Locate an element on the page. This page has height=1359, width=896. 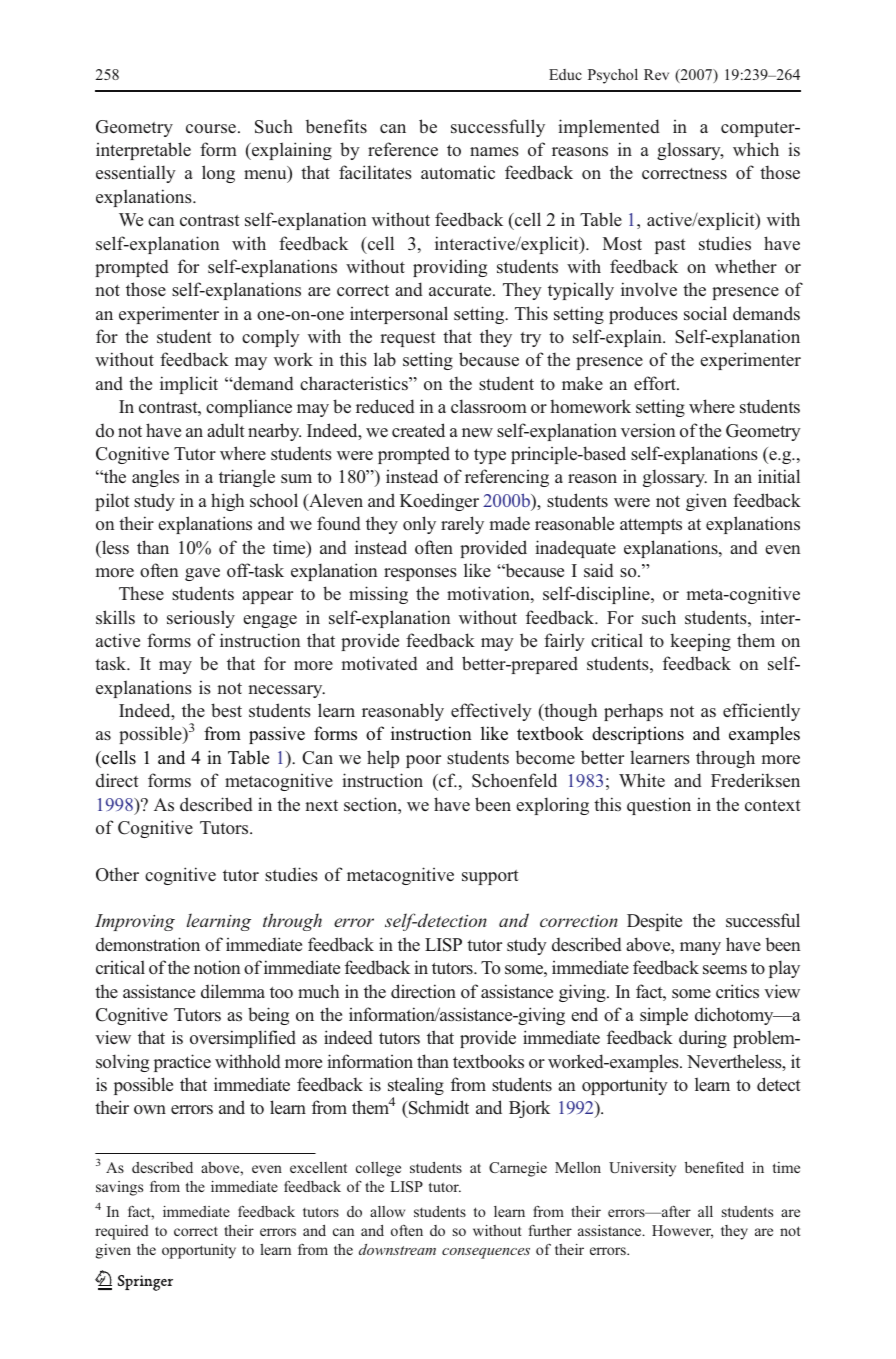
implicit is located at coordinates (189, 385).
